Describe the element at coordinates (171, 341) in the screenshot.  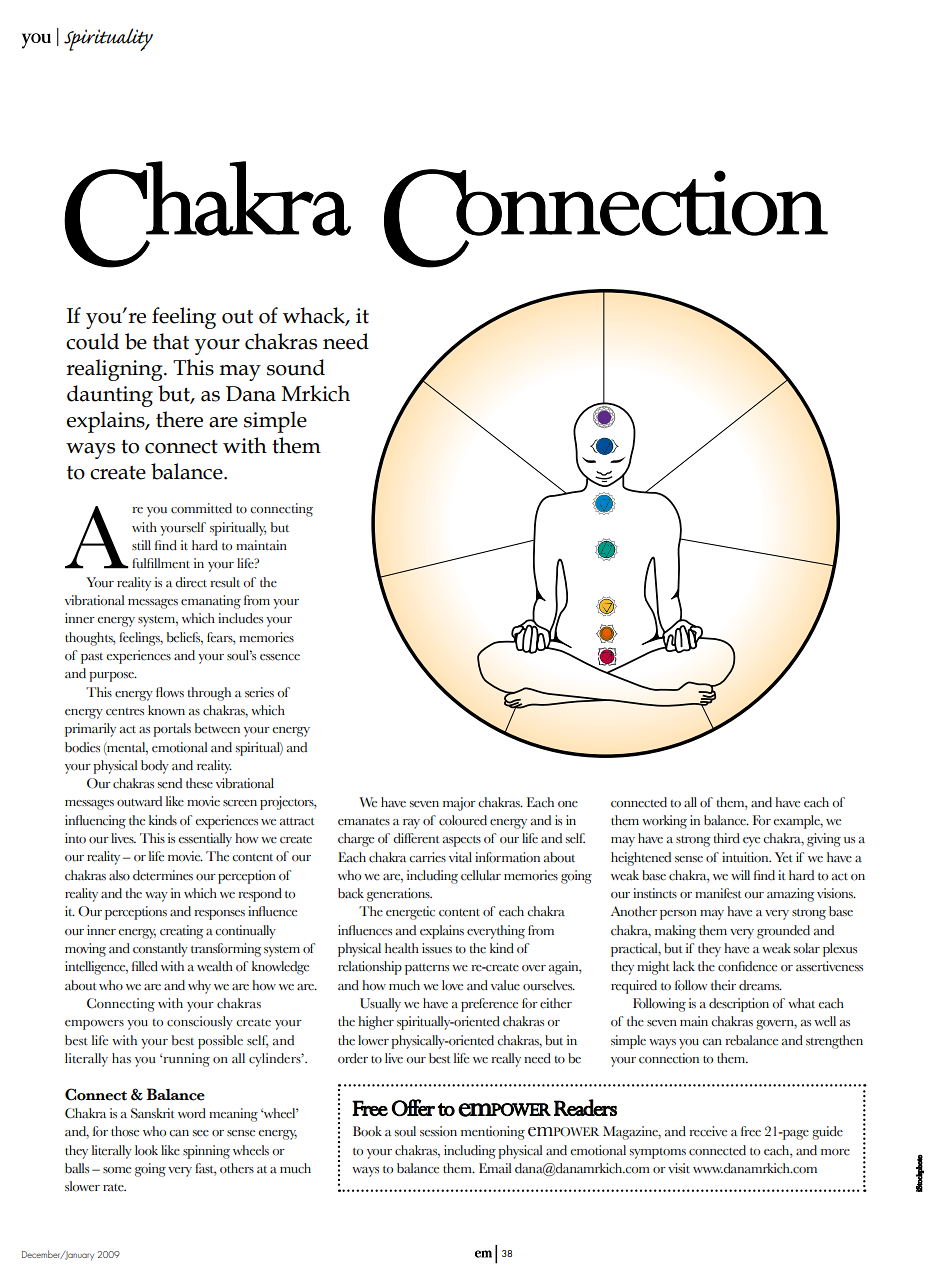
I see `that` at that location.
